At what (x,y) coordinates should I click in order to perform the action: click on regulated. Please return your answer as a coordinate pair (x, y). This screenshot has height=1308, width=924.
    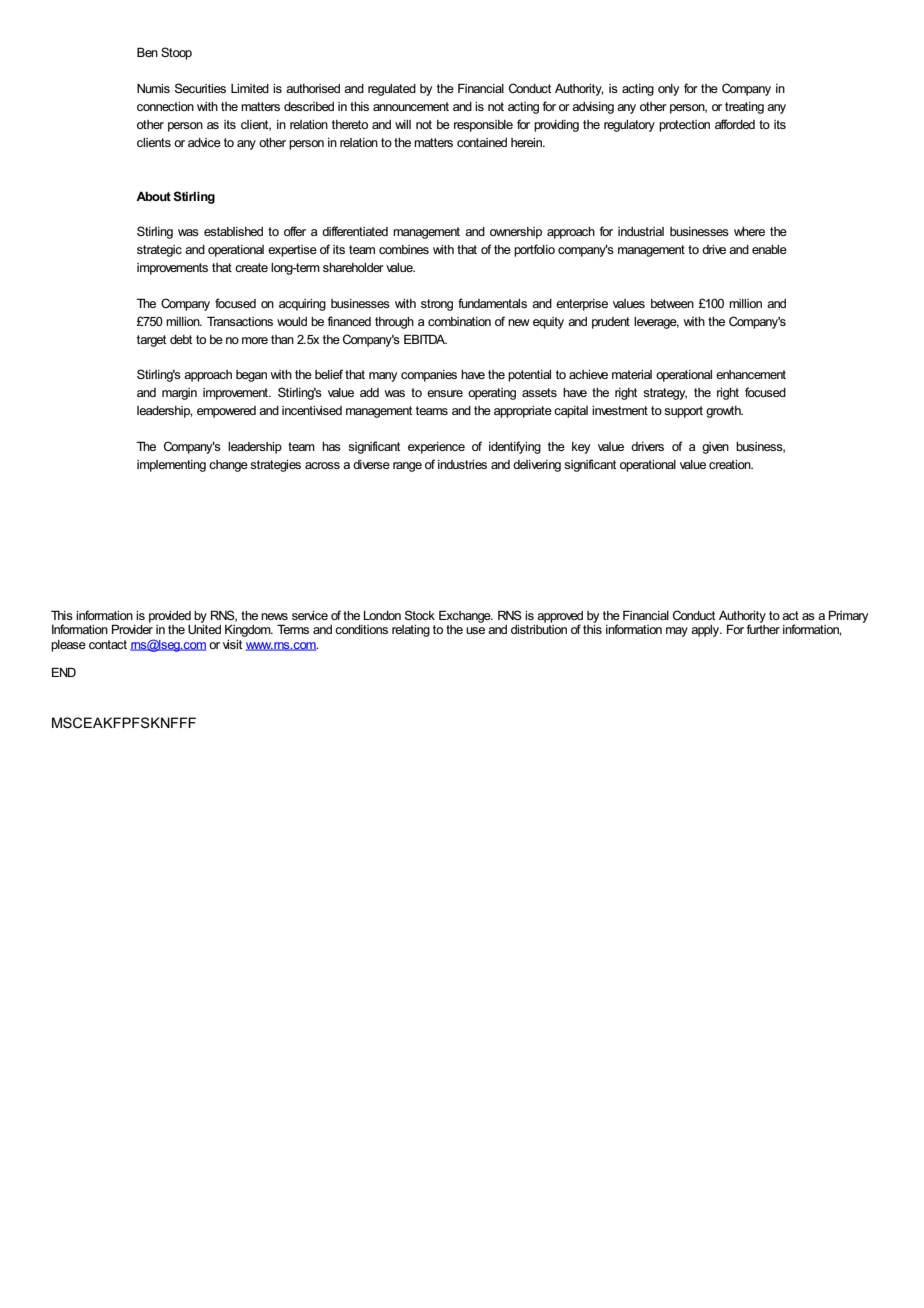
    Looking at the image, I should click on (392, 90).
